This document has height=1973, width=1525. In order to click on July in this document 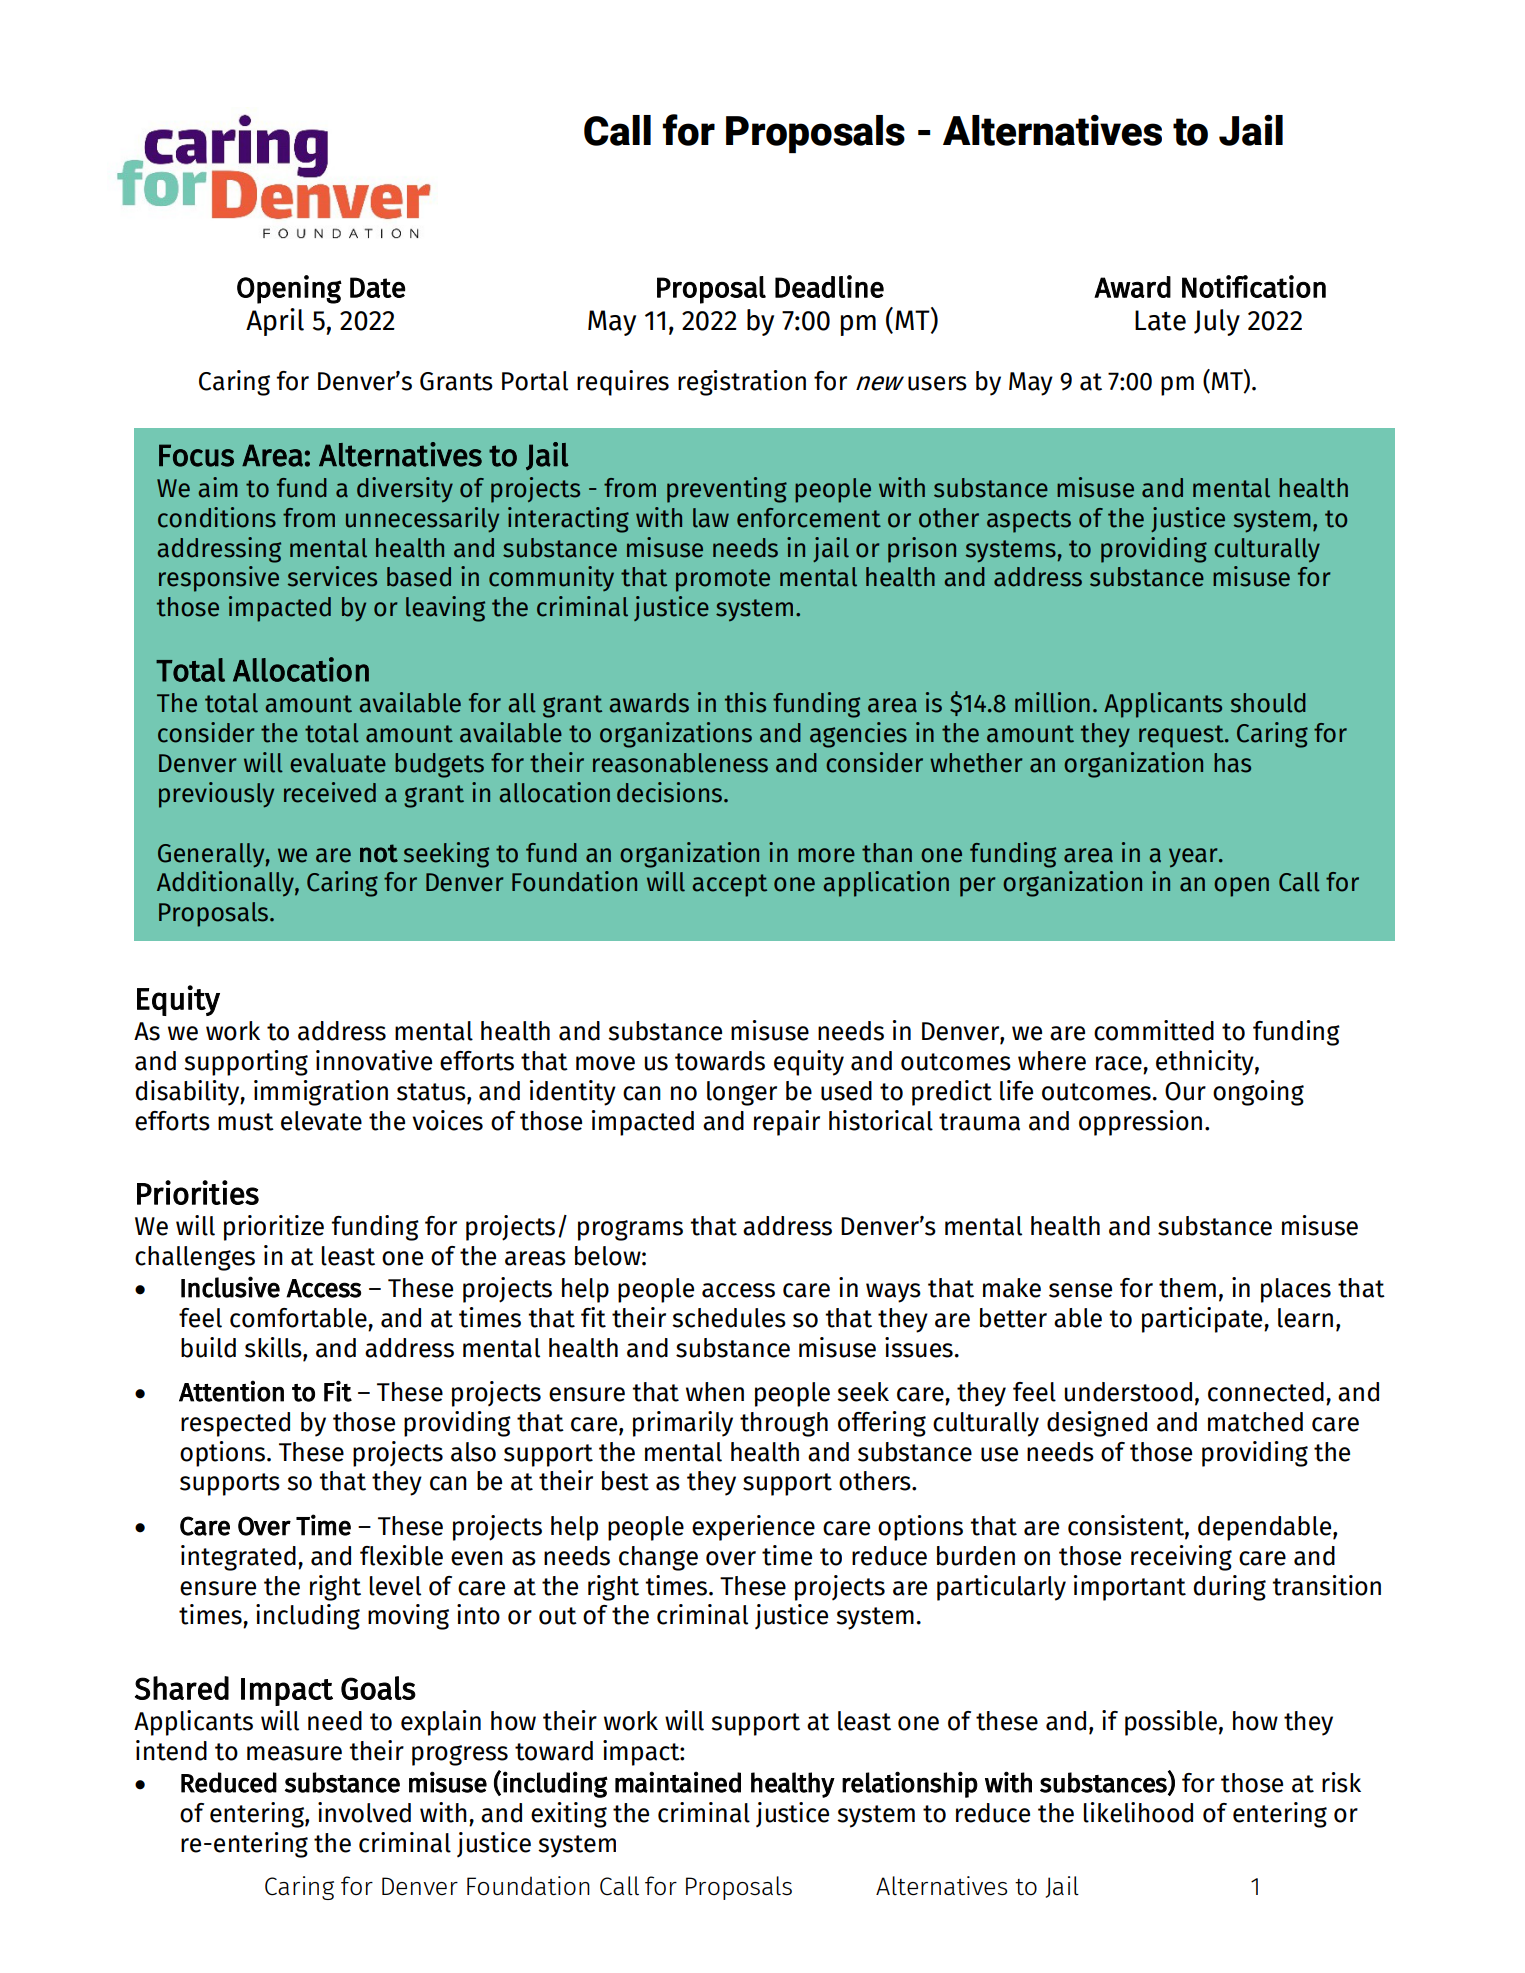, I will do `click(1217, 322)`.
